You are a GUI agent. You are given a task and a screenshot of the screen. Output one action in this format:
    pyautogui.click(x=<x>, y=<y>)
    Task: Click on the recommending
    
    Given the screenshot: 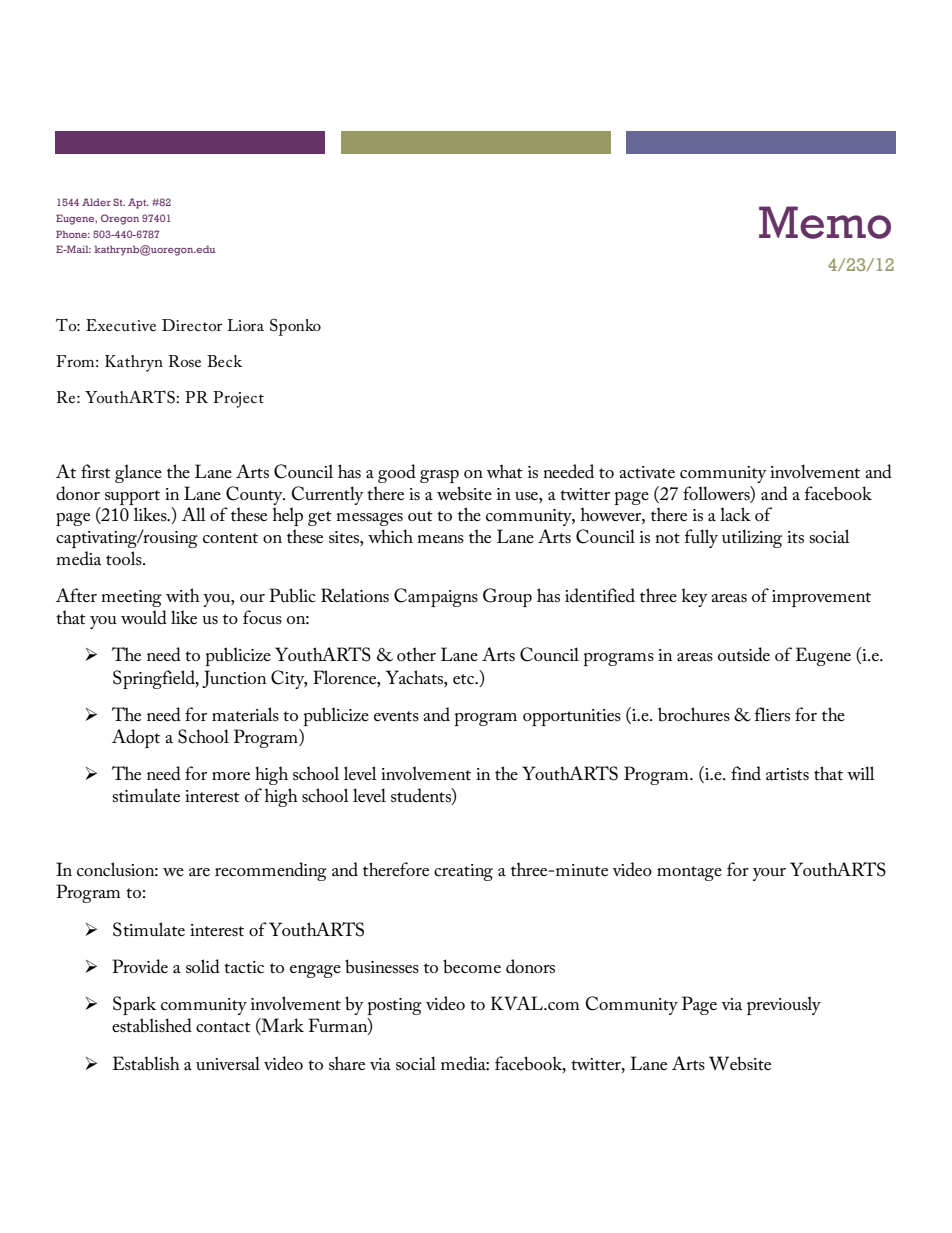 What is the action you would take?
    pyautogui.click(x=271, y=871)
